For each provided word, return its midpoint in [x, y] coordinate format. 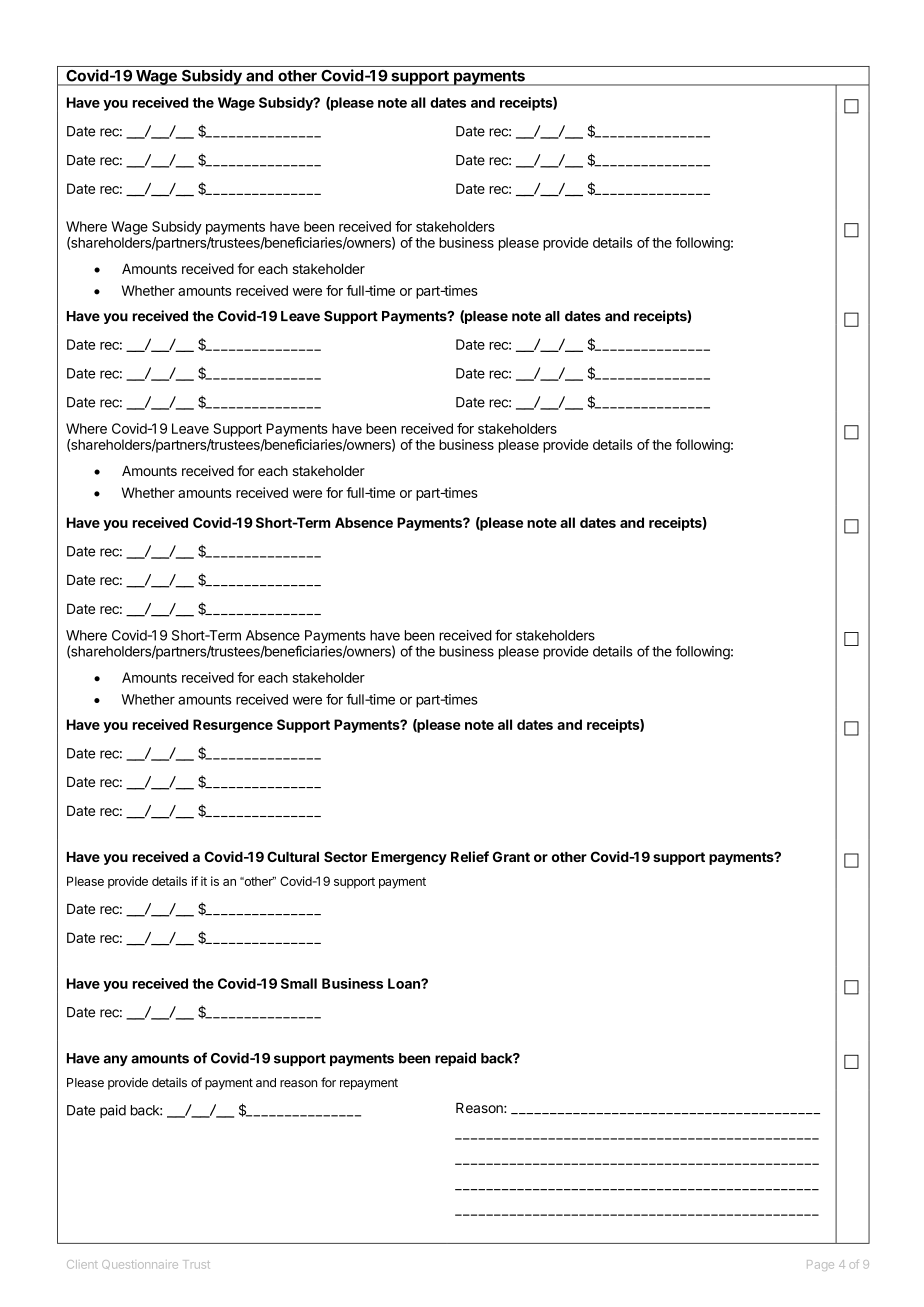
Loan [405, 983]
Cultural [293, 856]
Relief [470, 856]
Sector [345, 856]
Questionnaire [140, 1264]
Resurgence [233, 726]
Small [299, 983]
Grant [511, 856]
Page [820, 1265]
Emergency [409, 858]
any [116, 1060]
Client [82, 1264]
